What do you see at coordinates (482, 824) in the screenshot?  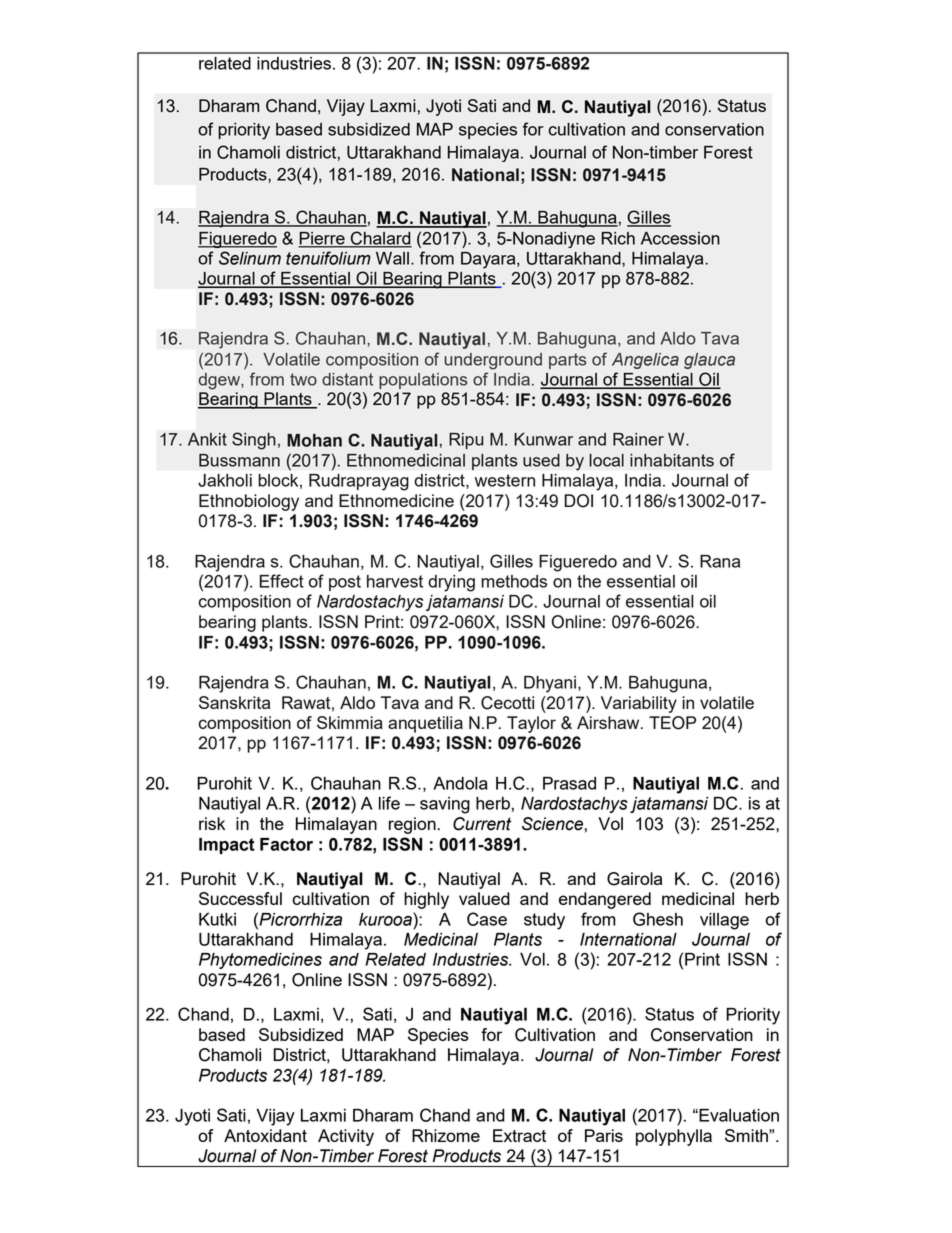 I see `Current` at bounding box center [482, 824].
